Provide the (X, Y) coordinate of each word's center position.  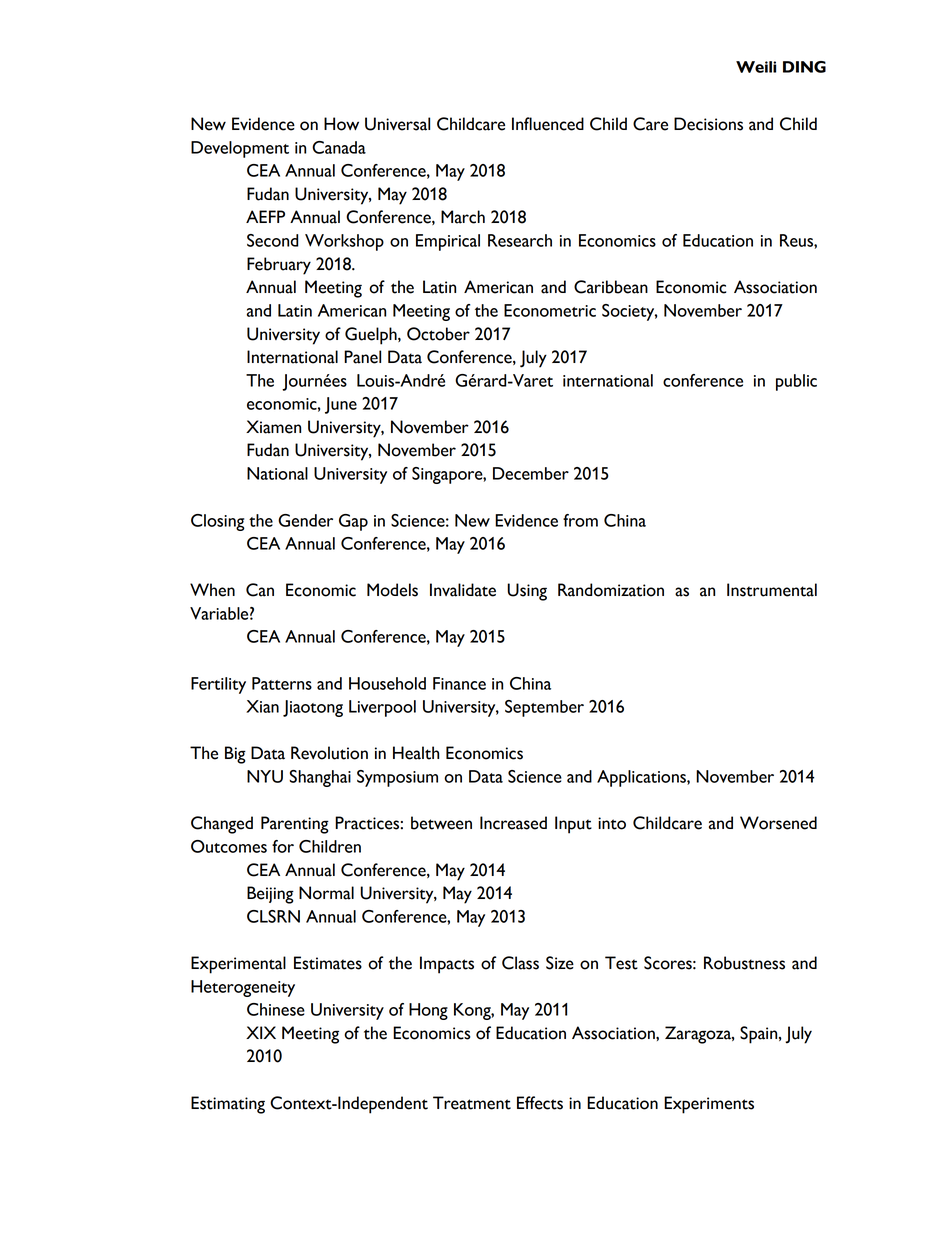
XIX (261, 1032)
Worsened (778, 823)
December (531, 473)
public (796, 382)
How (341, 124)
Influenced (548, 124)
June (341, 405)
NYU (265, 776)
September (544, 708)
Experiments (709, 1105)
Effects (540, 1103)
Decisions (708, 124)
